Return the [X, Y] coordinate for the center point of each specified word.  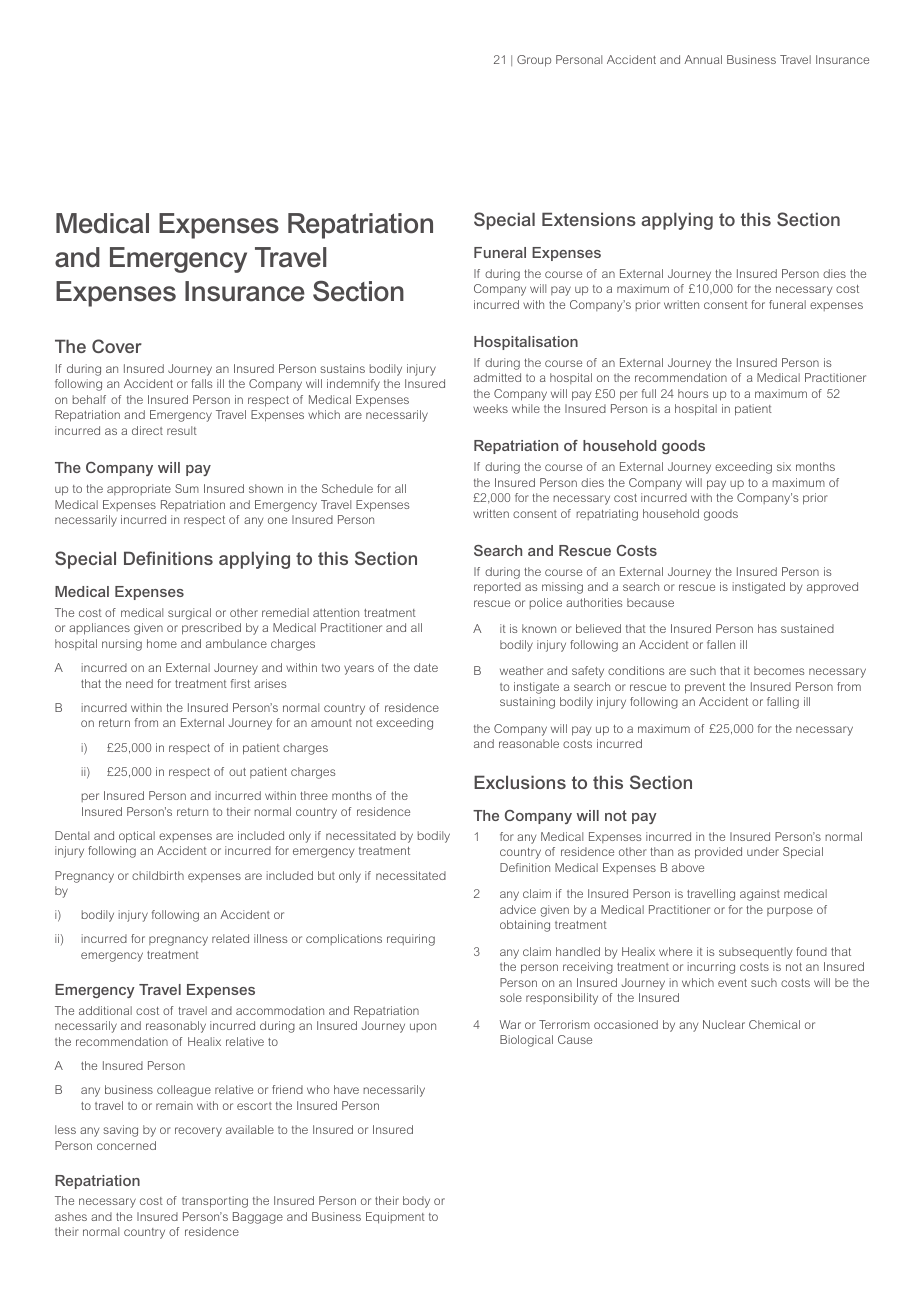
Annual [703, 59]
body [416, 1202]
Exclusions [520, 782]
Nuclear [724, 1024]
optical [137, 837]
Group [534, 61]
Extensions [589, 219]
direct [147, 430]
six [784, 466]
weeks [490, 408]
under [763, 851]
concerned [126, 1145]
